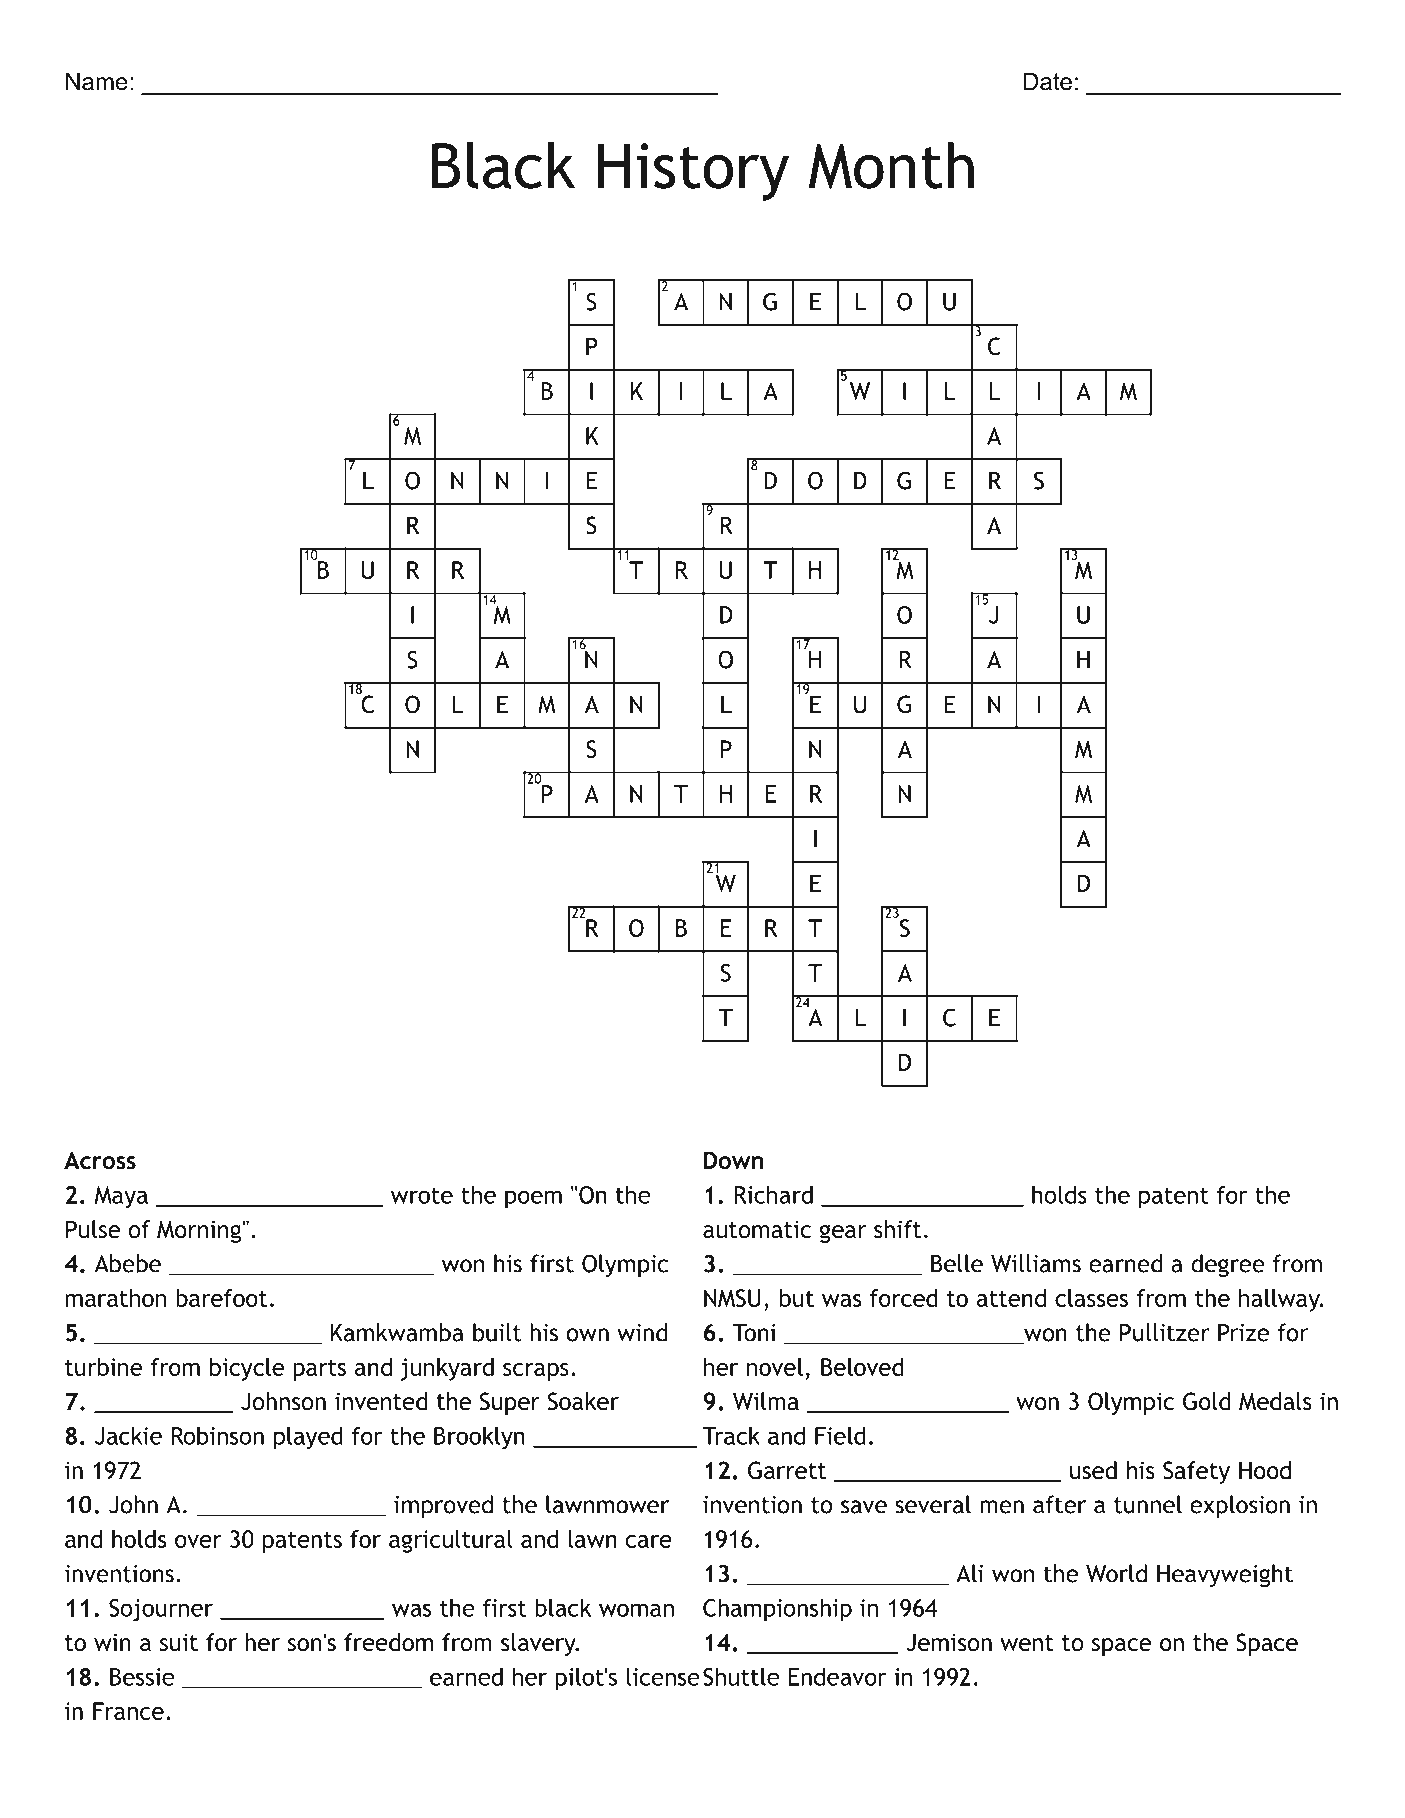  What do you see at coordinates (179, 1642) in the page?
I see `suit` at bounding box center [179, 1642].
